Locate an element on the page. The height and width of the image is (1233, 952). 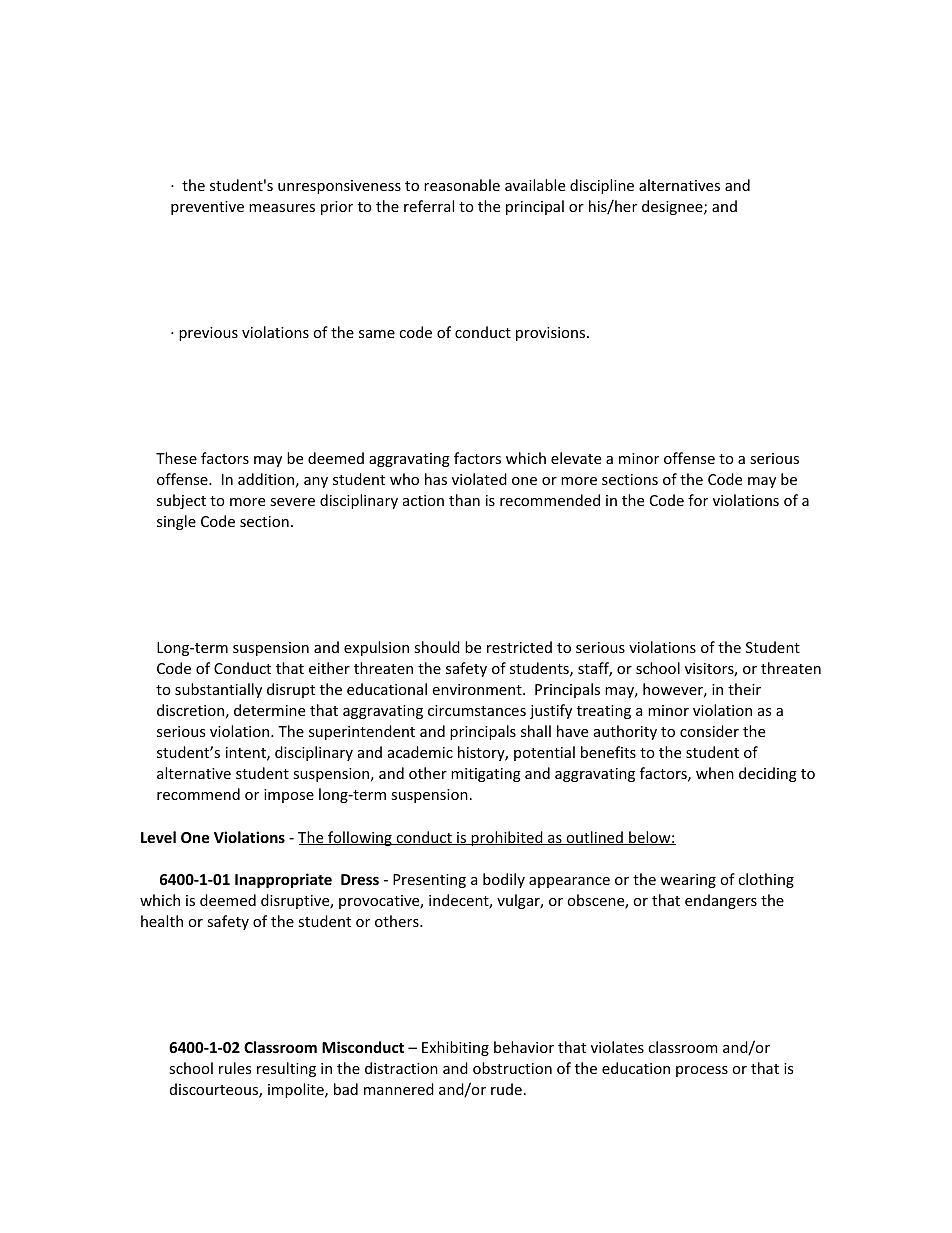
impose is located at coordinates (289, 796).
